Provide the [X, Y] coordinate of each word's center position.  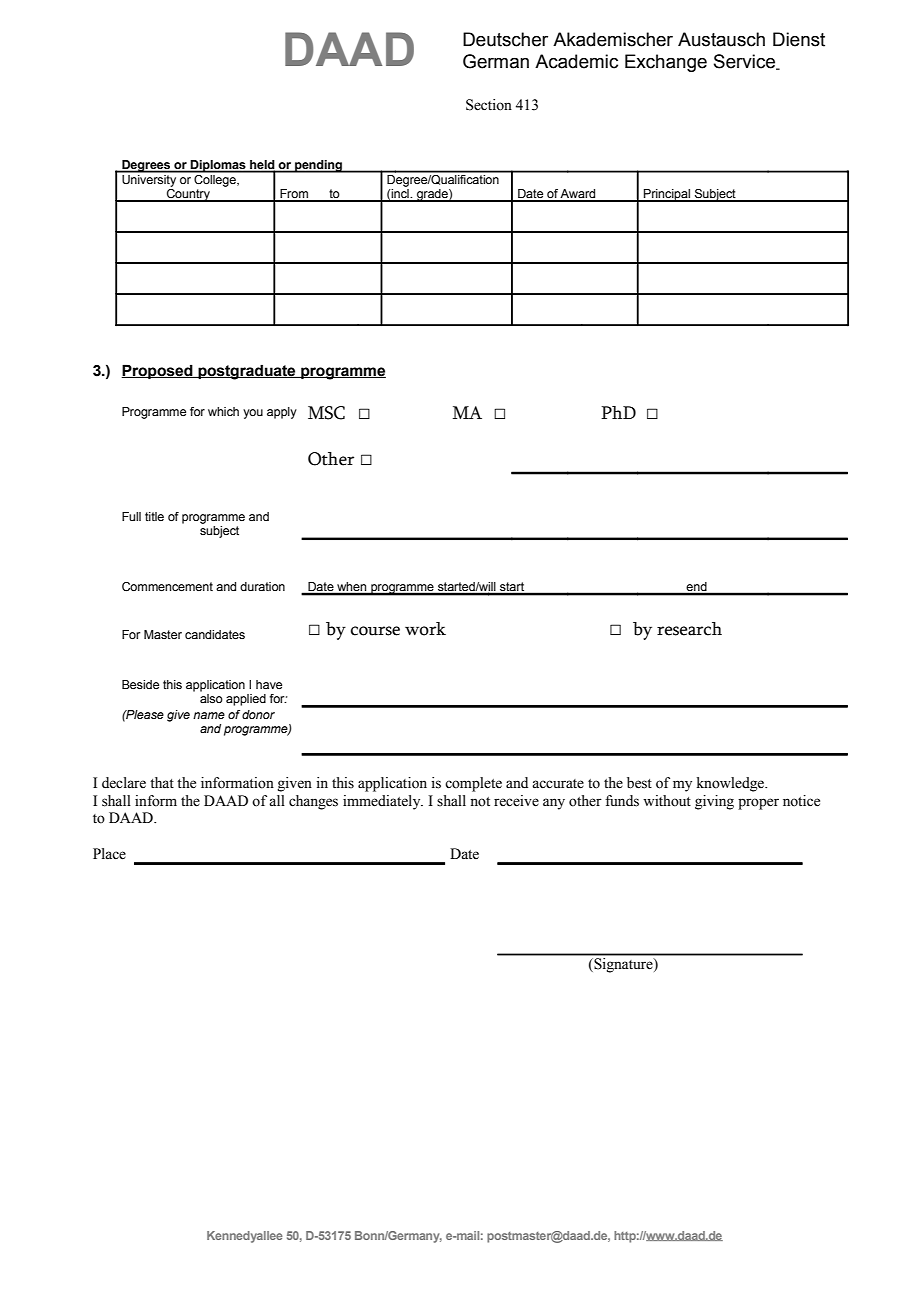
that [162, 783]
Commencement [167, 586]
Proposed [158, 371]
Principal [667, 195]
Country [188, 194]
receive [516, 801]
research [689, 629]
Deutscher [505, 39]
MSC [326, 413]
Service [746, 62]
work [425, 629]
